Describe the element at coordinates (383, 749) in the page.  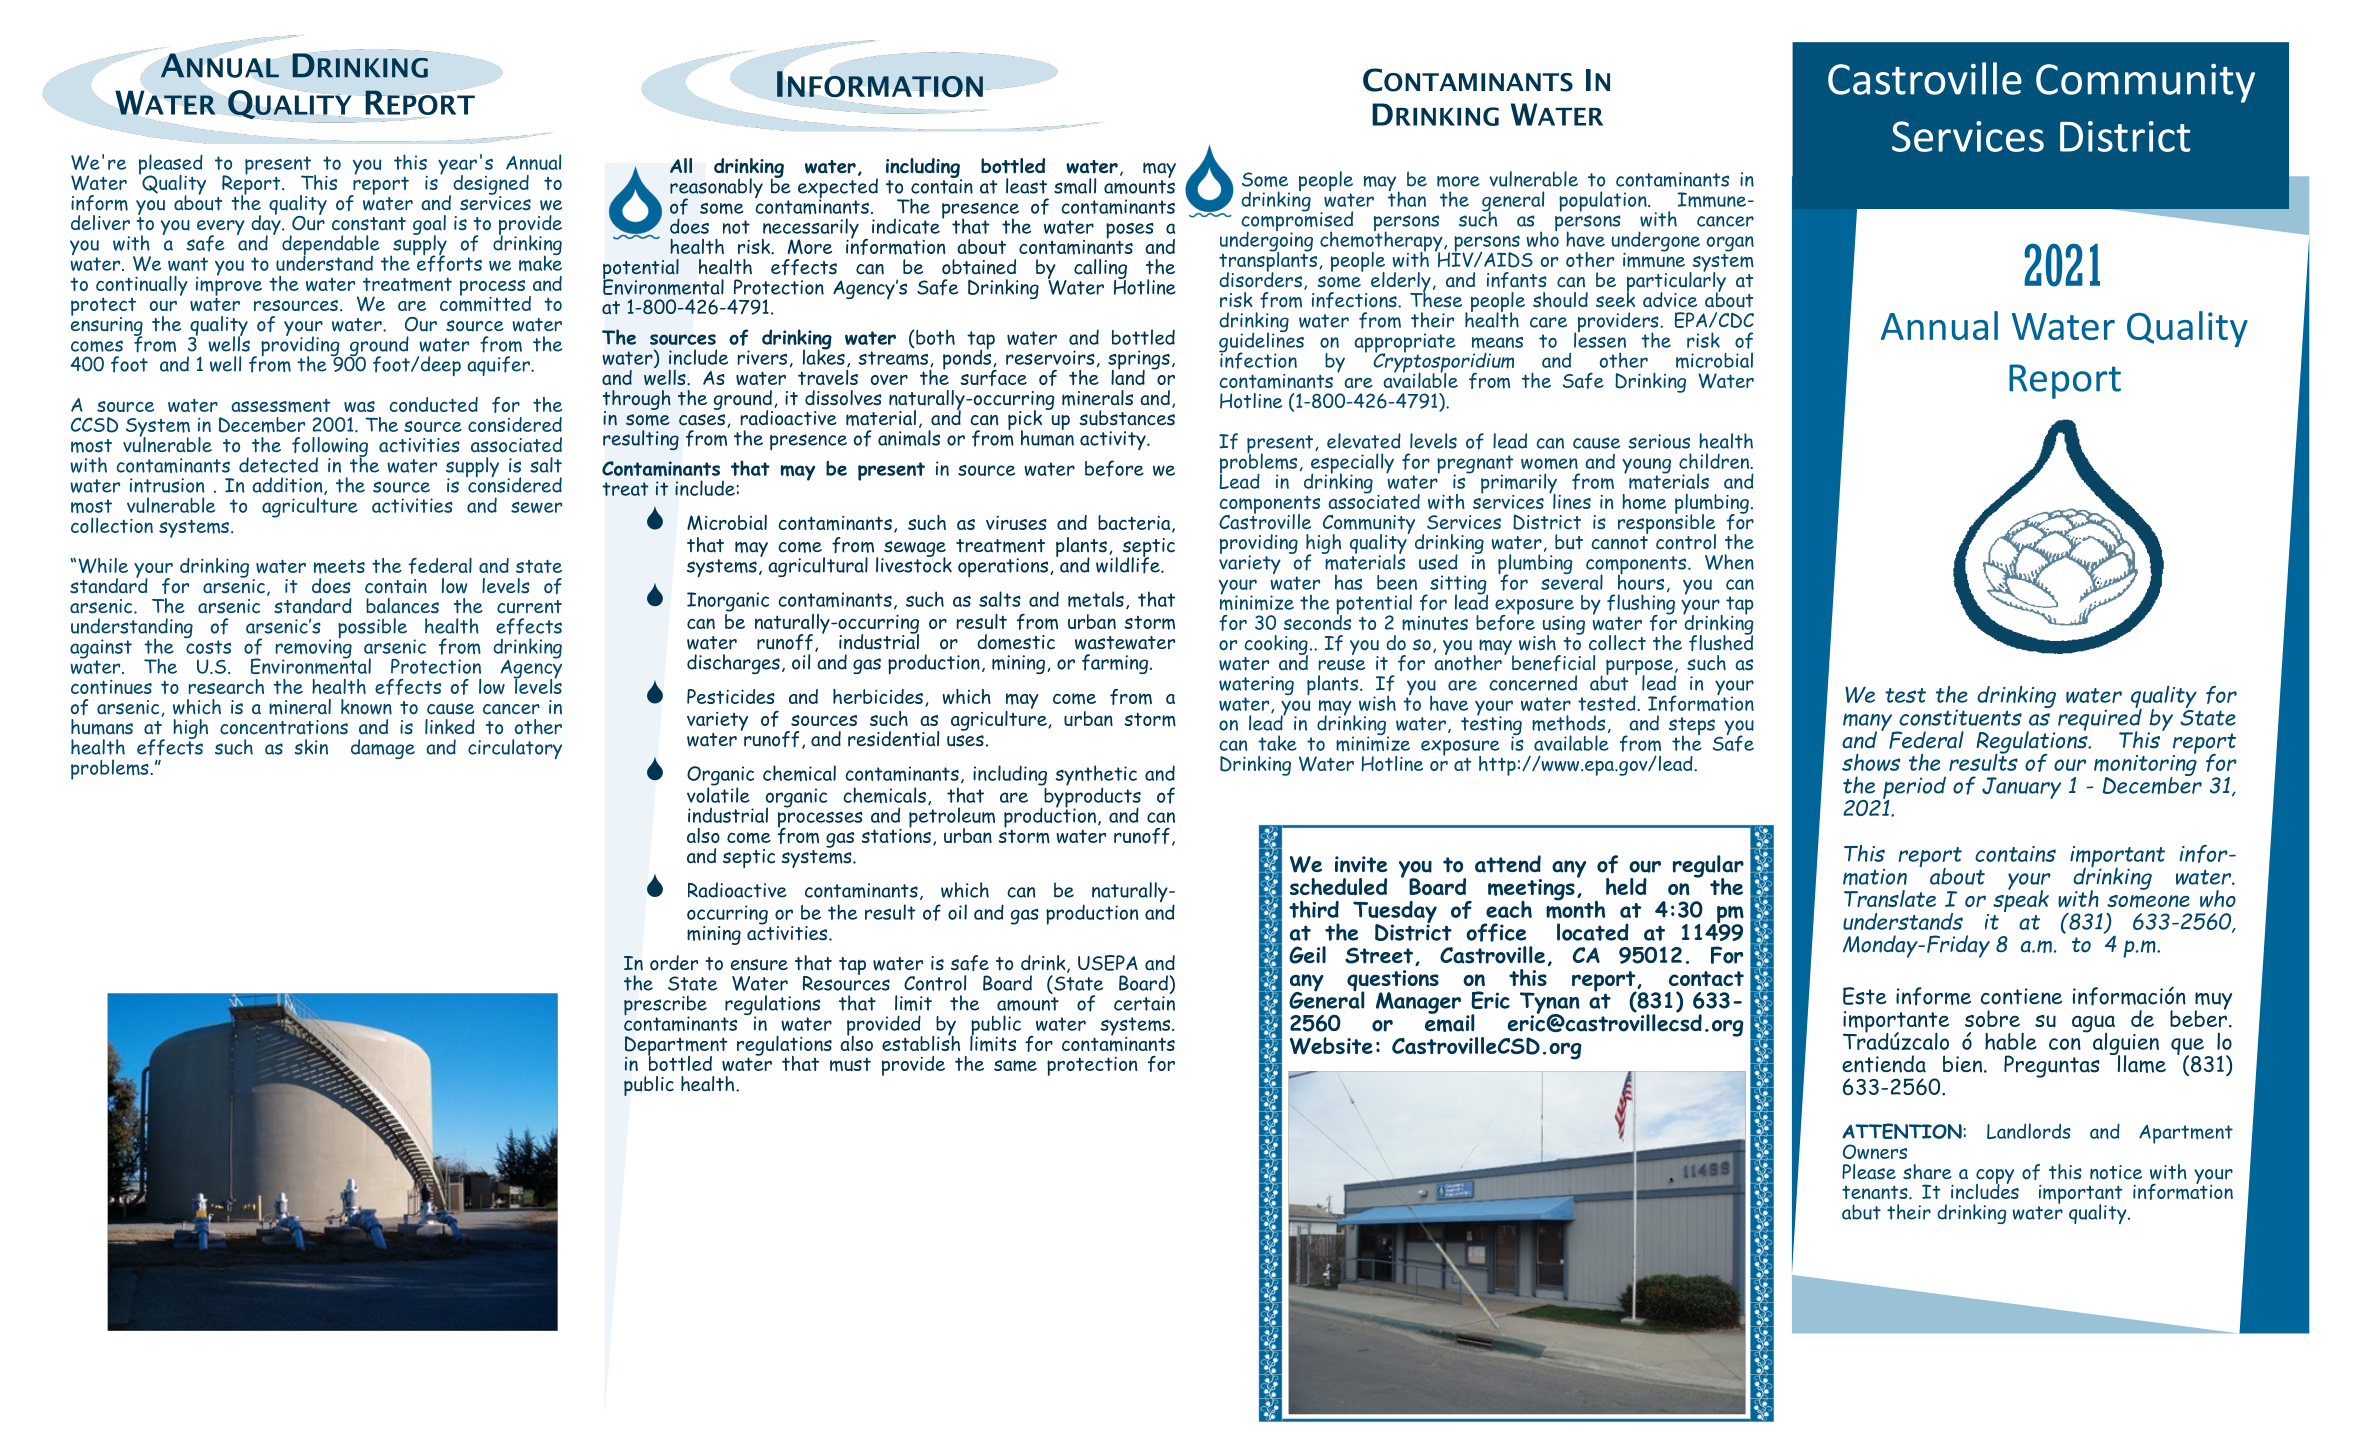
I see `damage` at that location.
